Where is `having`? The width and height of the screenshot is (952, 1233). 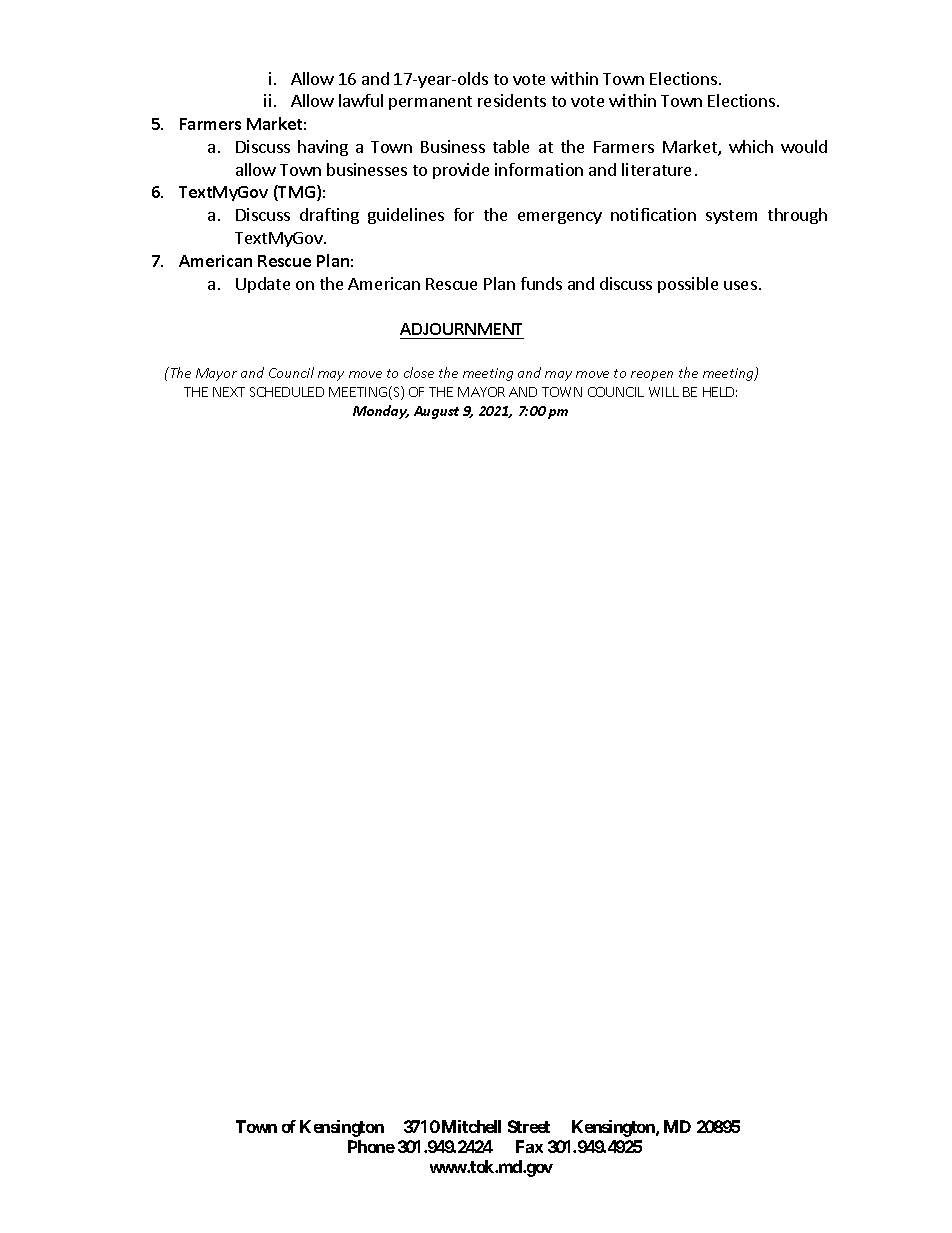
having is located at coordinates (323, 148).
